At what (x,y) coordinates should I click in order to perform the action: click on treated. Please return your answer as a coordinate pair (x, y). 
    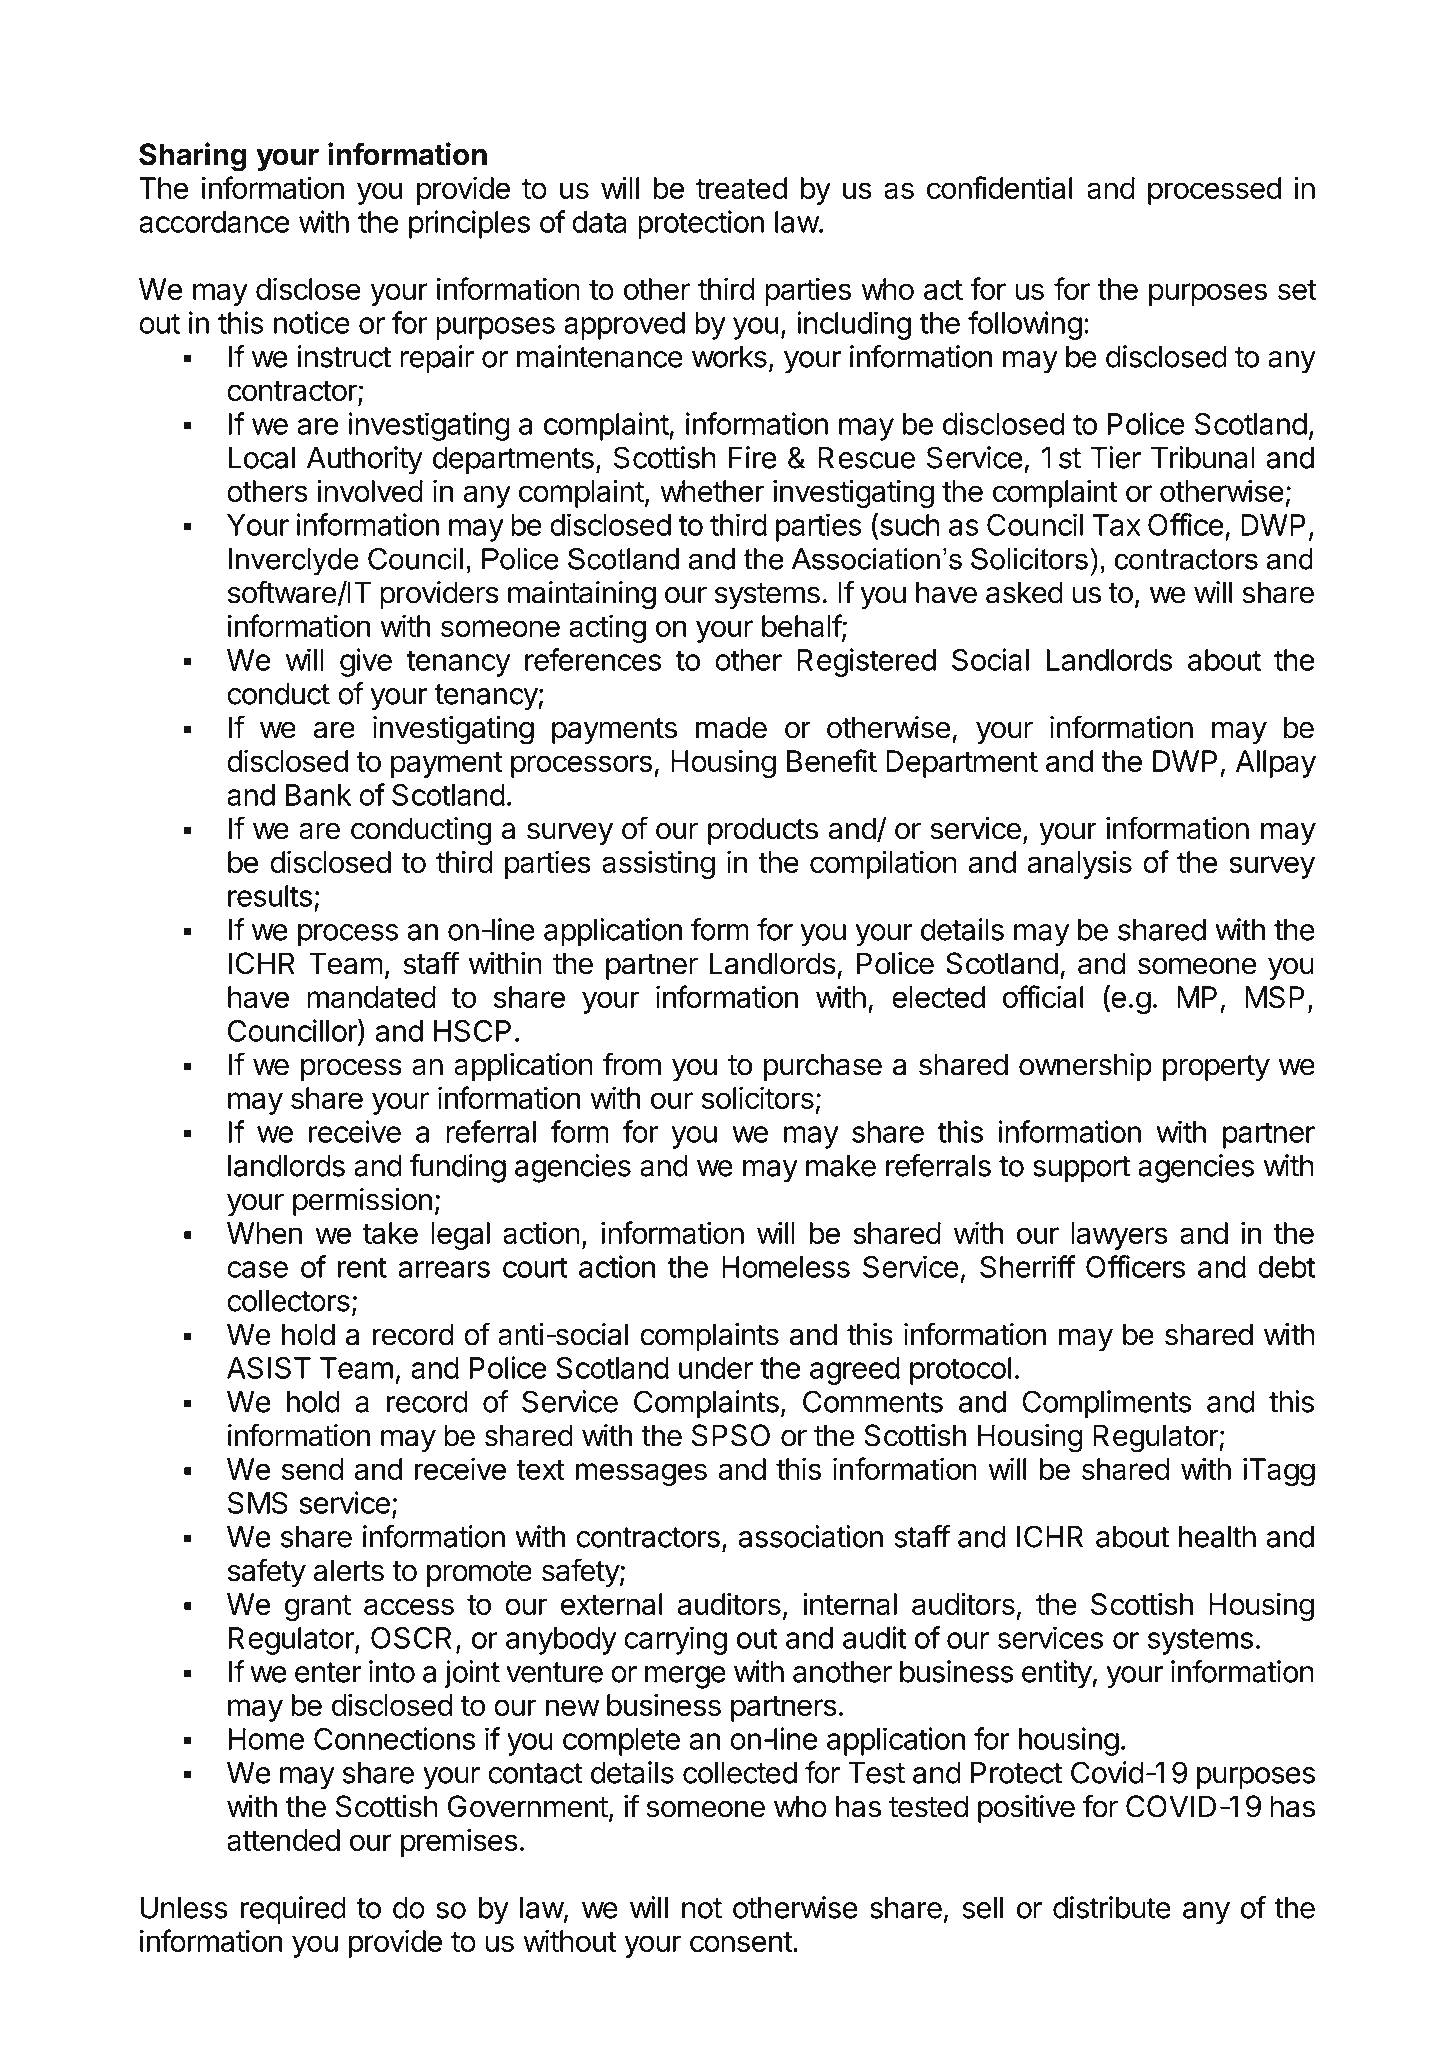
    Looking at the image, I should click on (741, 188).
